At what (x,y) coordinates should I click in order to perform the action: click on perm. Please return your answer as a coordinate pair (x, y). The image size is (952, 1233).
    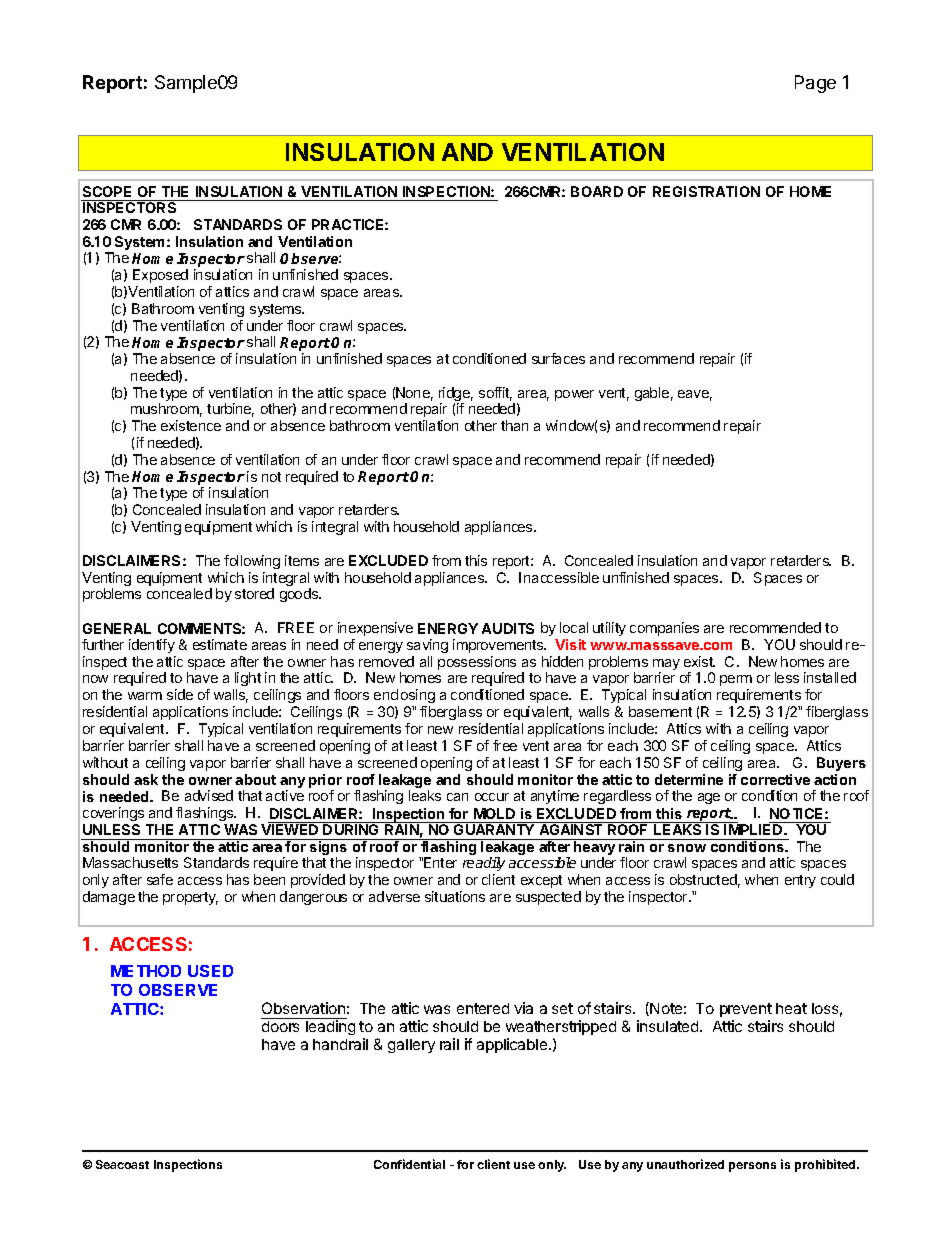
    Looking at the image, I should click on (736, 680).
